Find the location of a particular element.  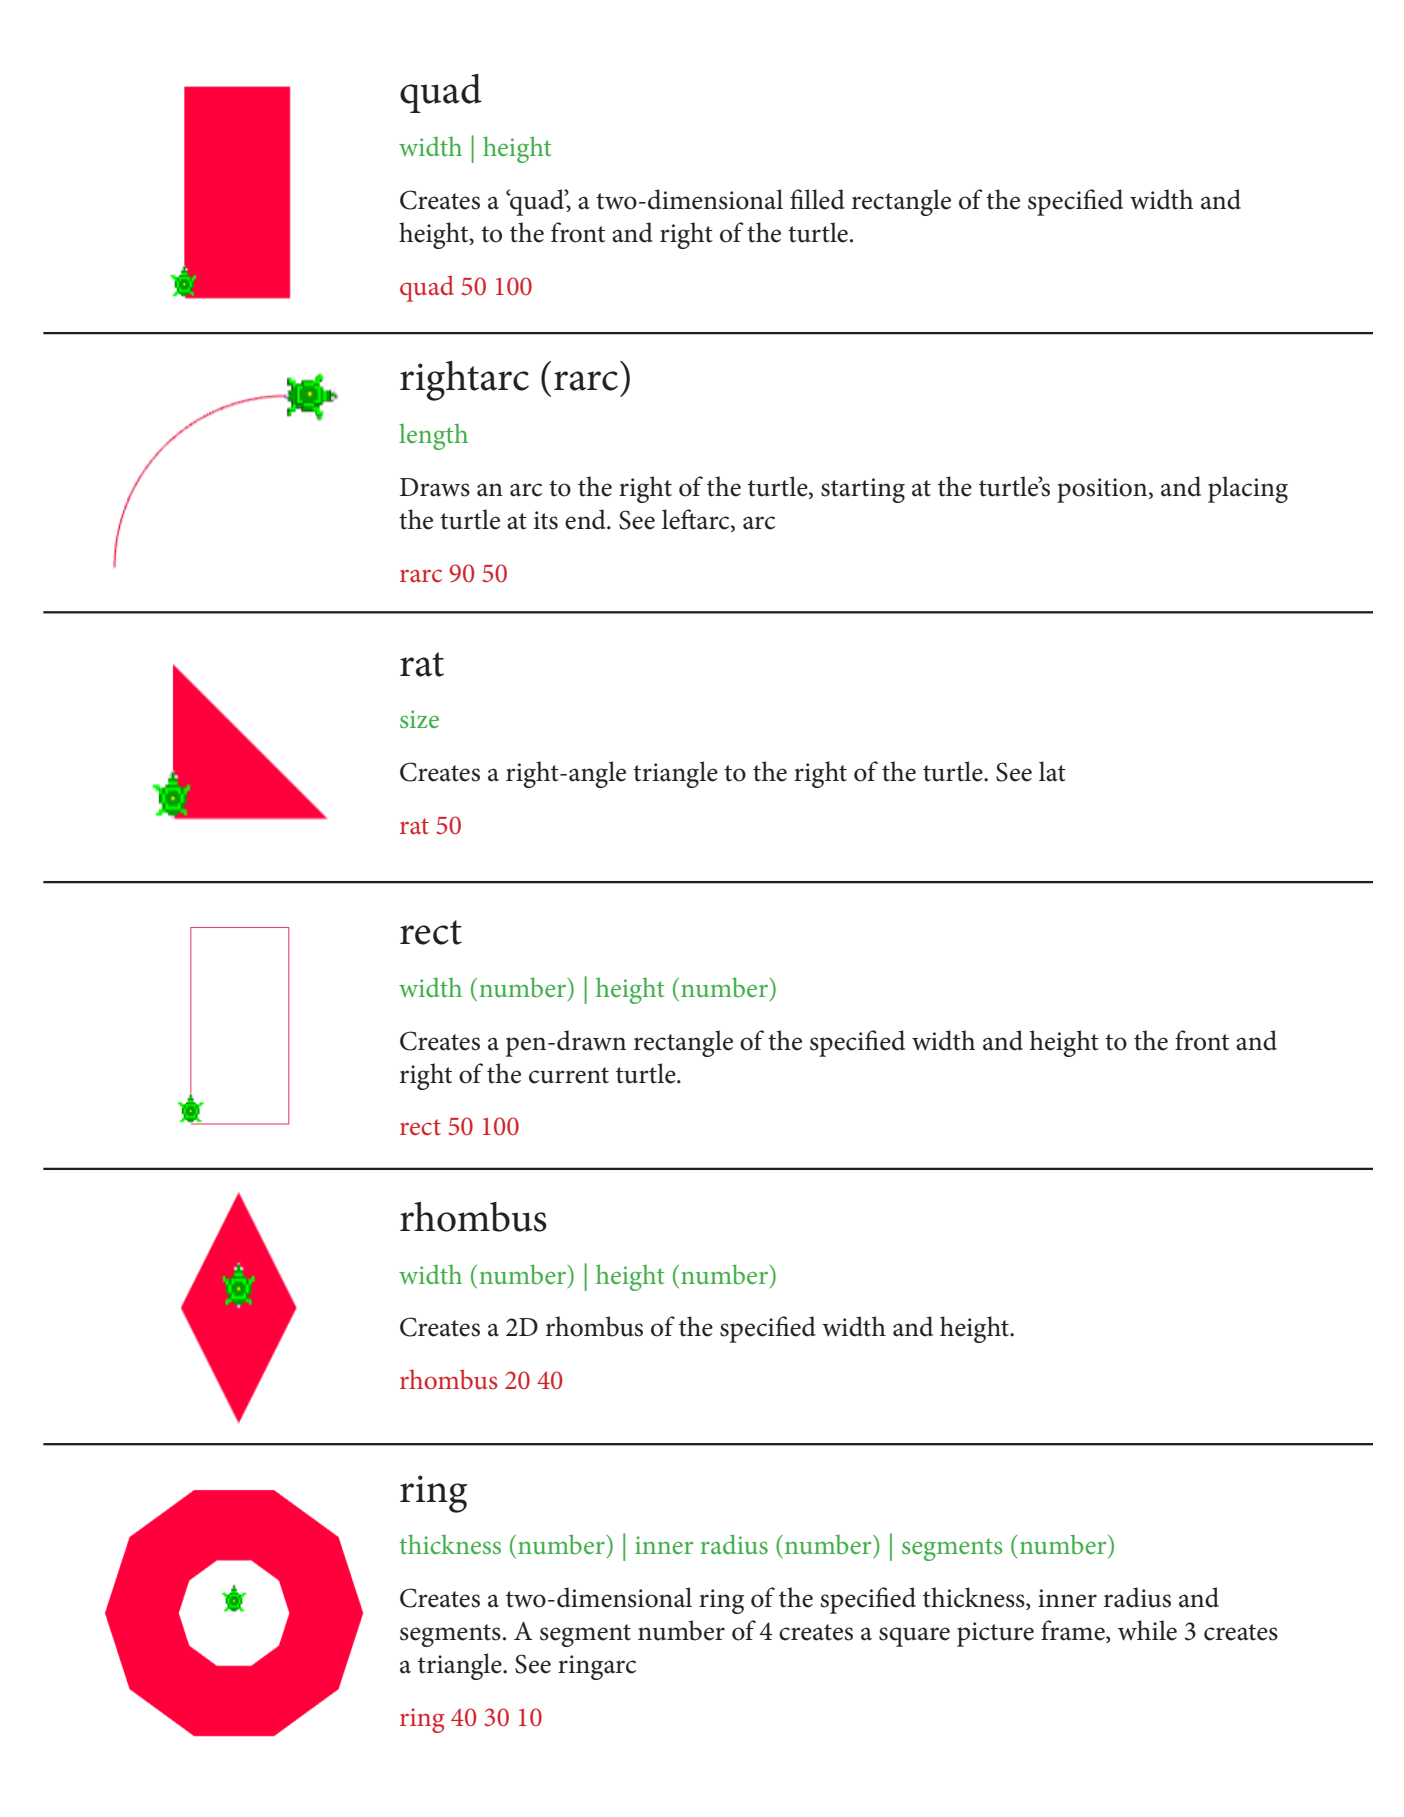

current is located at coordinates (569, 1075).
